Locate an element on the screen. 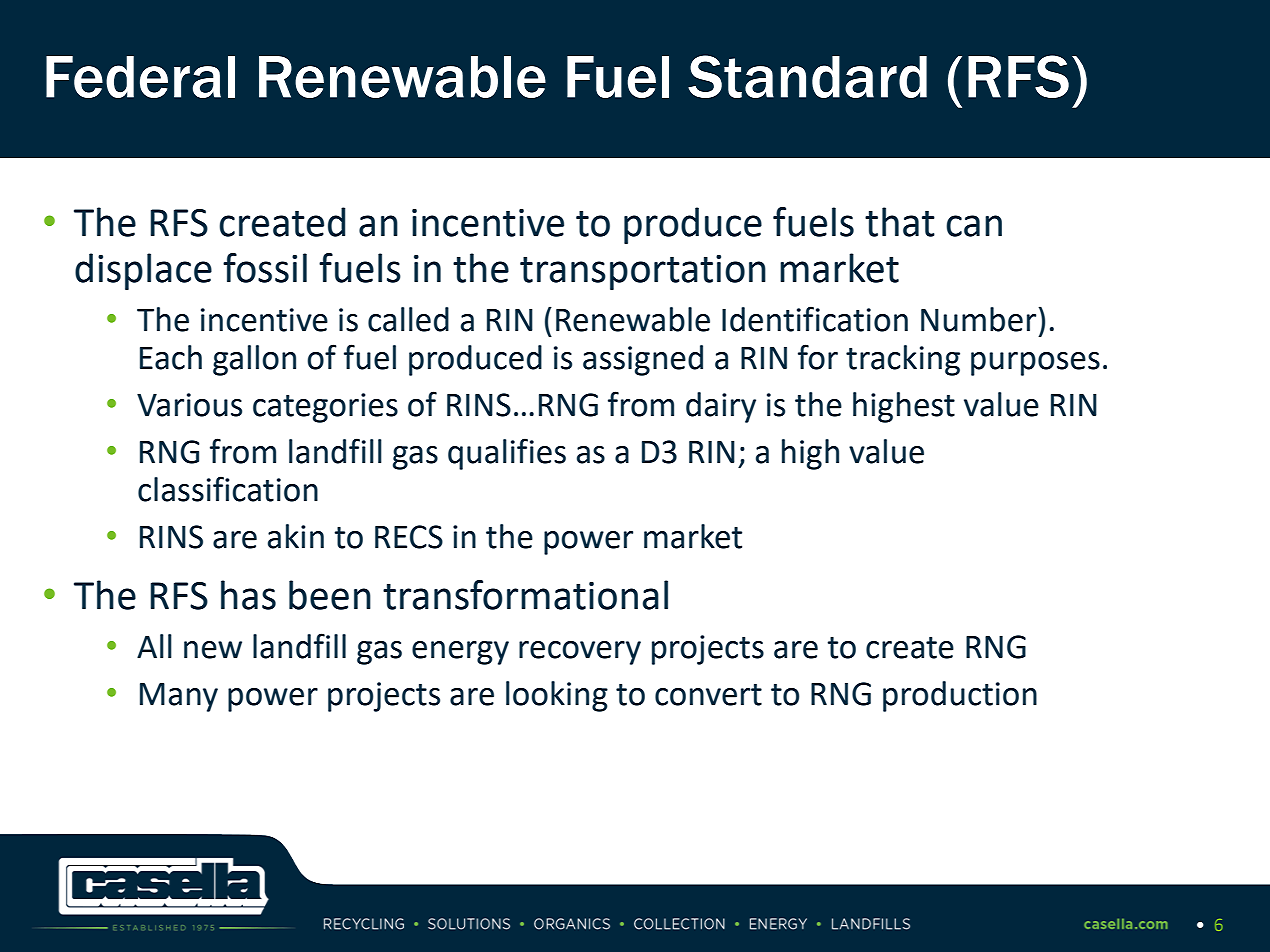  looking is located at coordinates (557, 696).
